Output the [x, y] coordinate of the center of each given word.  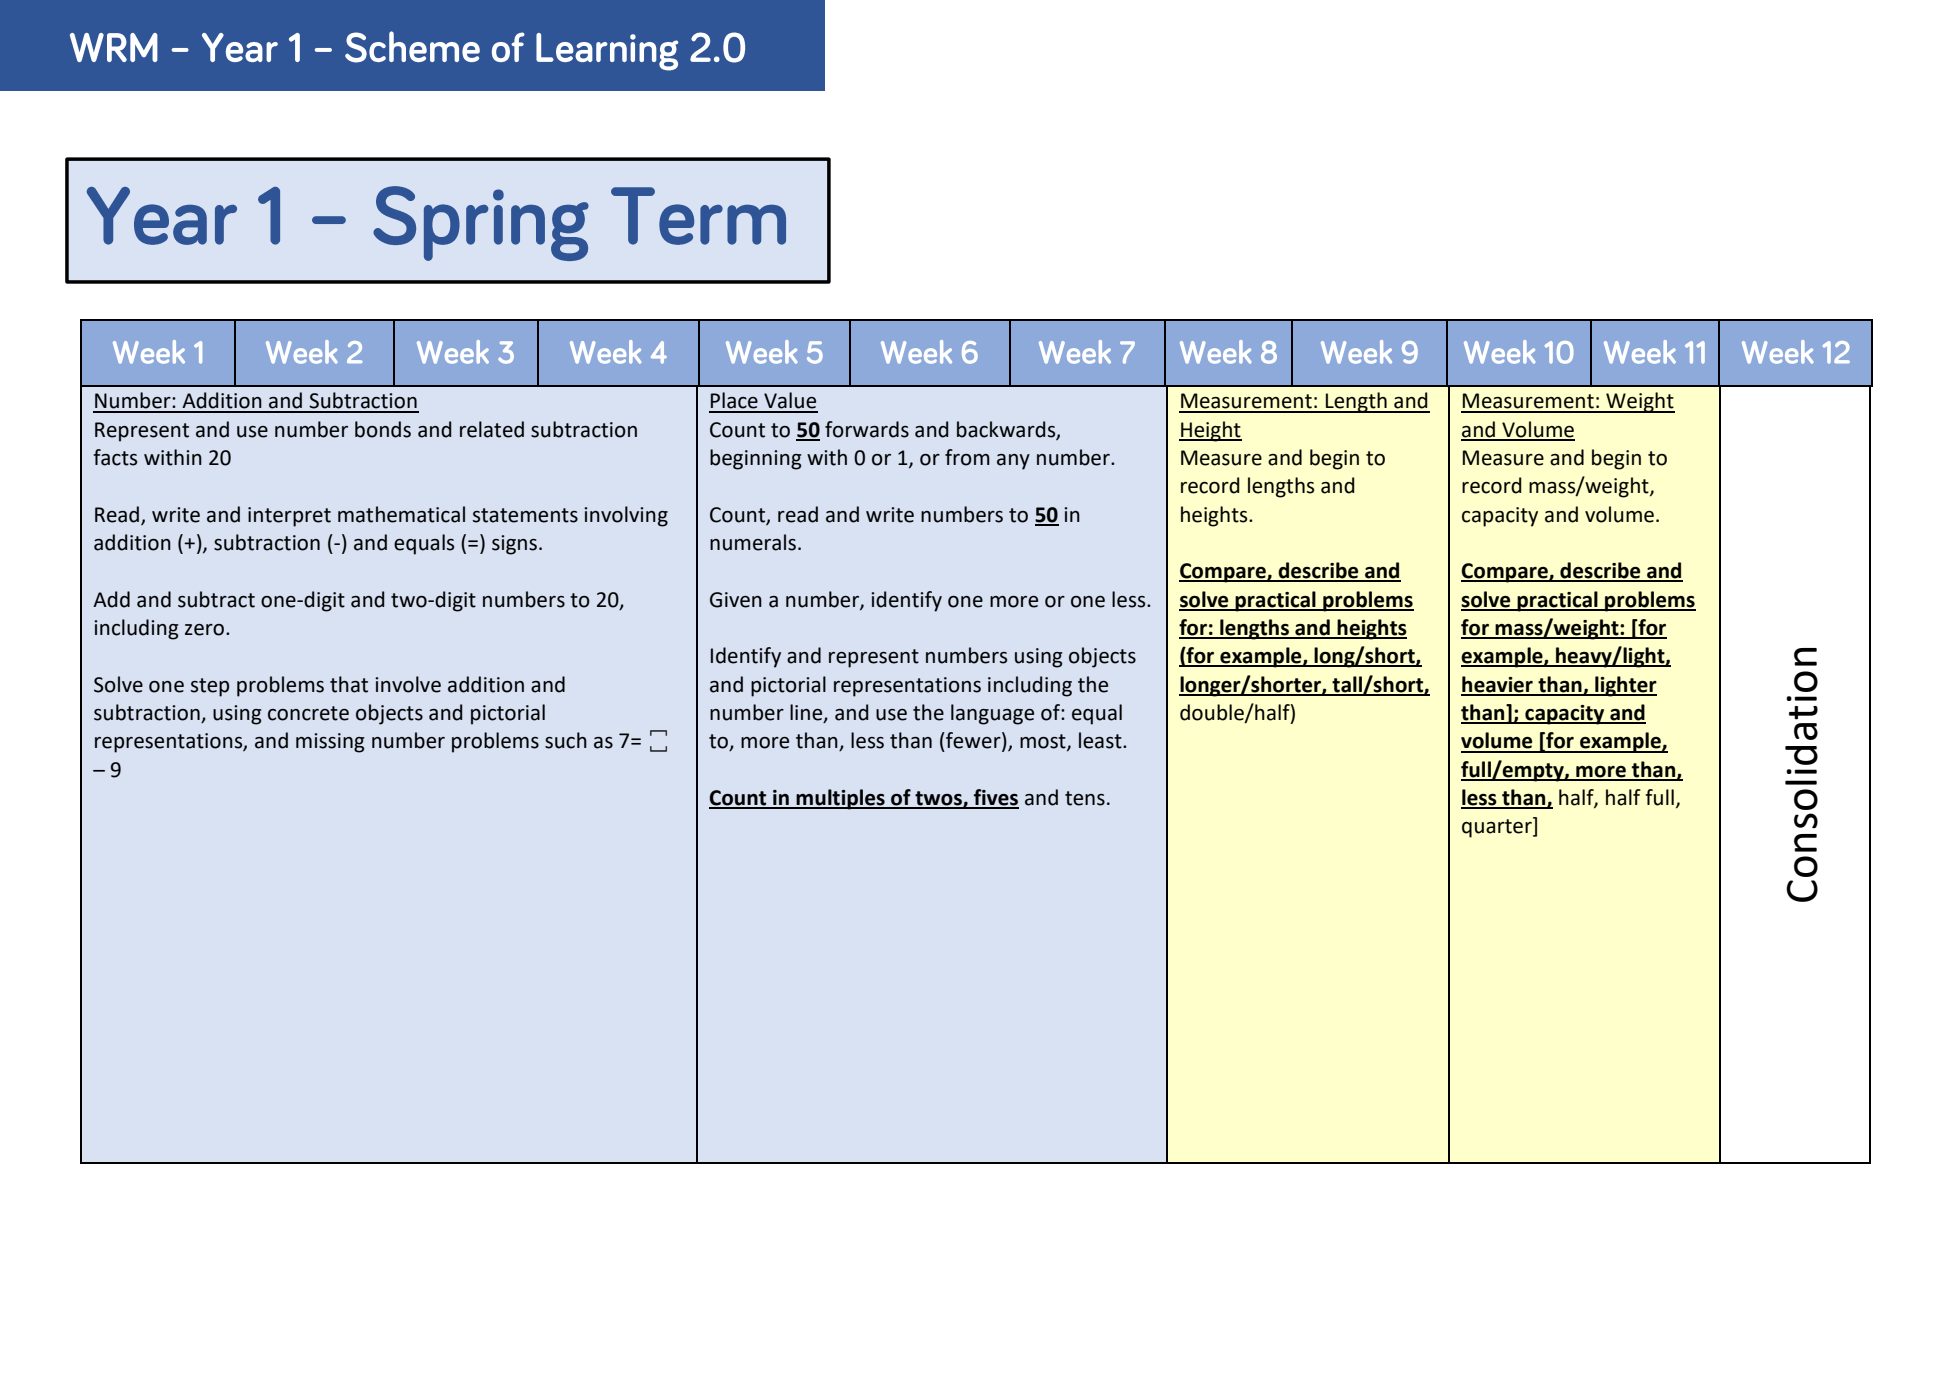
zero [206, 630]
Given [736, 600]
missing [330, 743]
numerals [754, 542]
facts [115, 457]
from [967, 457]
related [492, 429]
